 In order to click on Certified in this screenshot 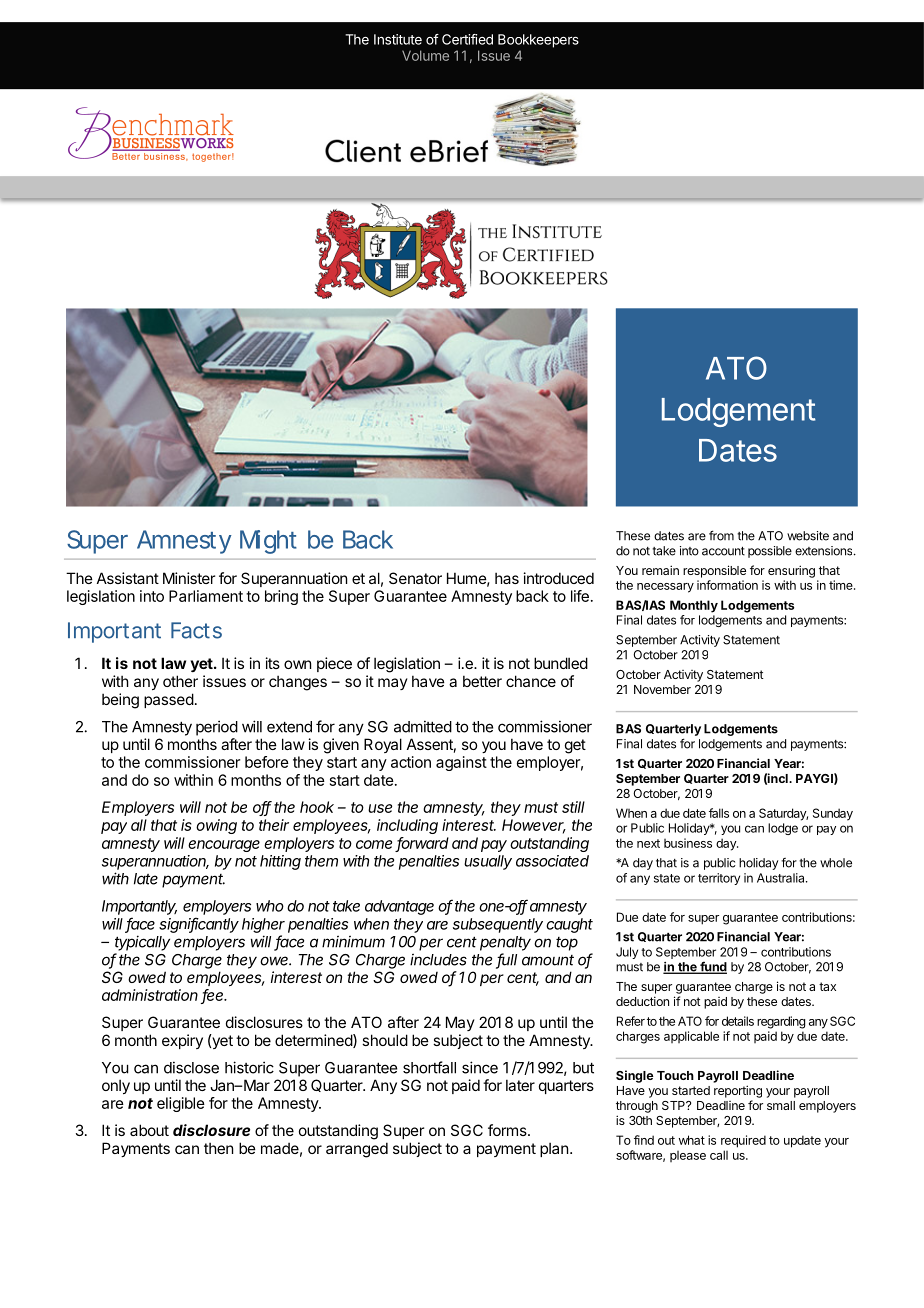, I will do `click(467, 39)`.
